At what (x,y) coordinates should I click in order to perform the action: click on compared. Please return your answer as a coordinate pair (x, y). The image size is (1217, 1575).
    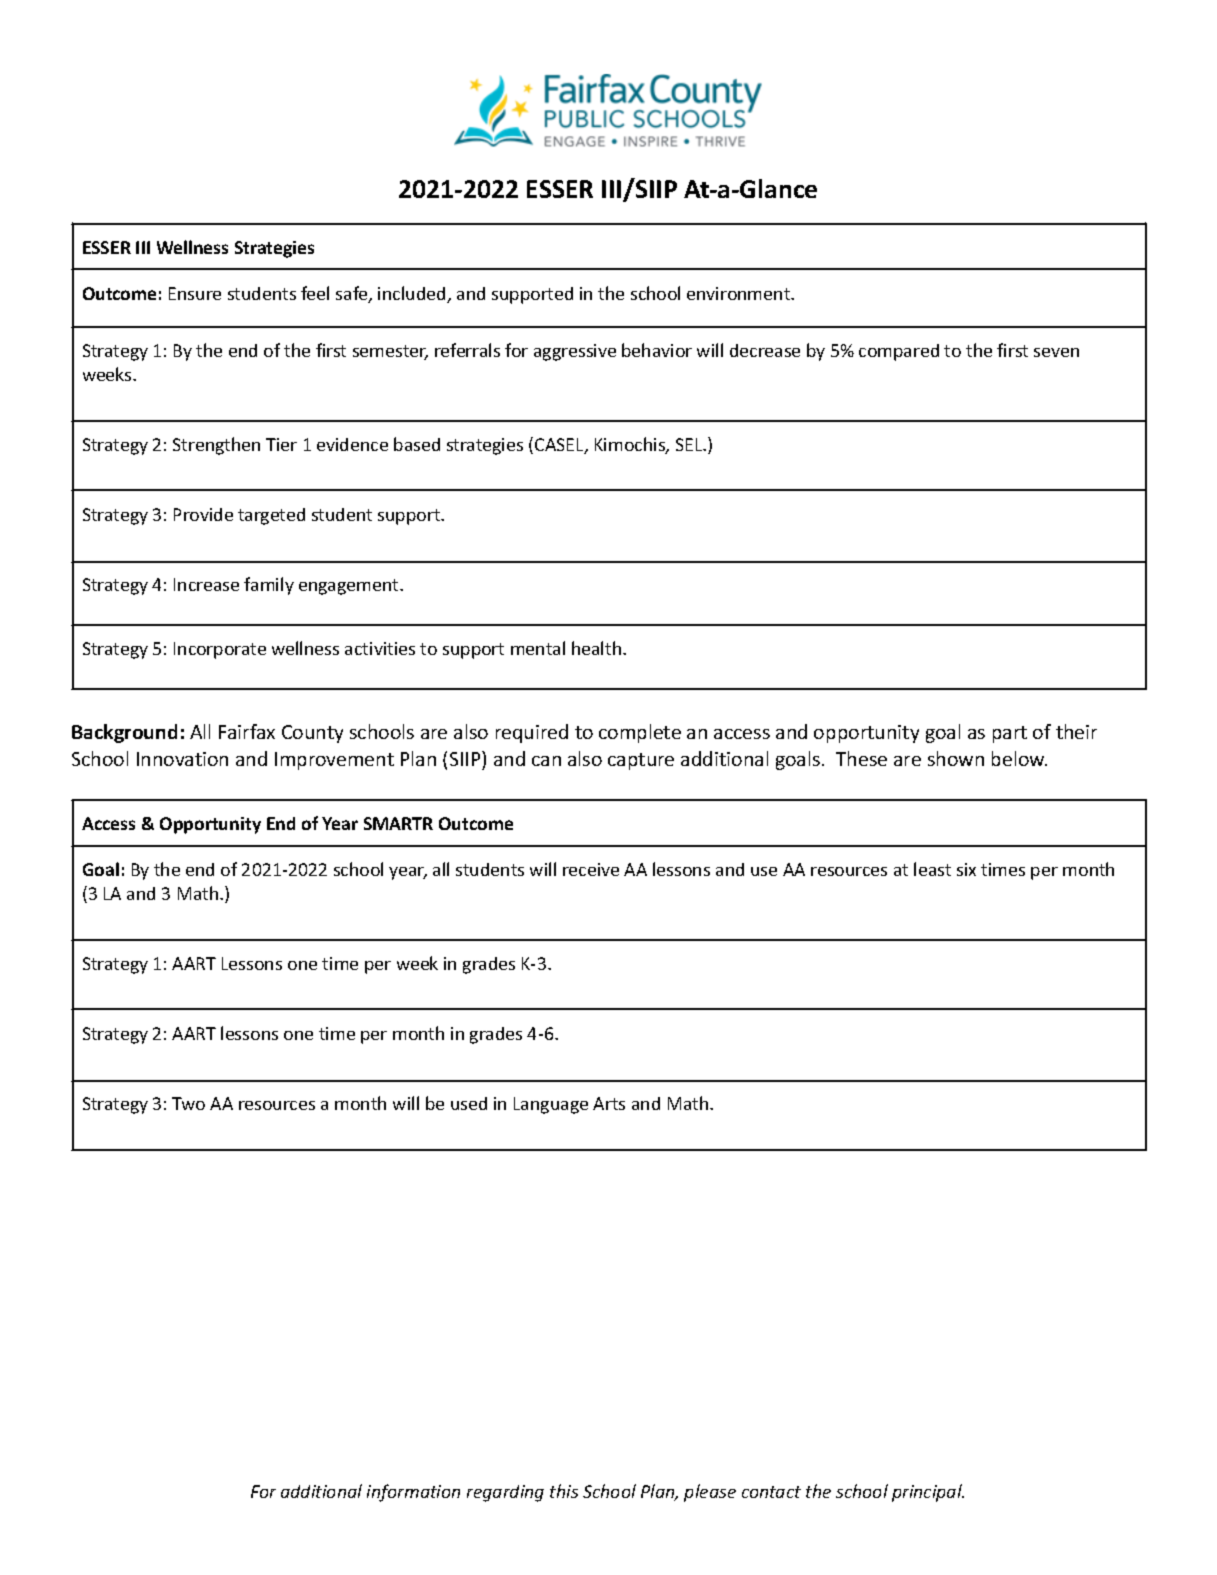
    Looking at the image, I should click on (899, 352).
